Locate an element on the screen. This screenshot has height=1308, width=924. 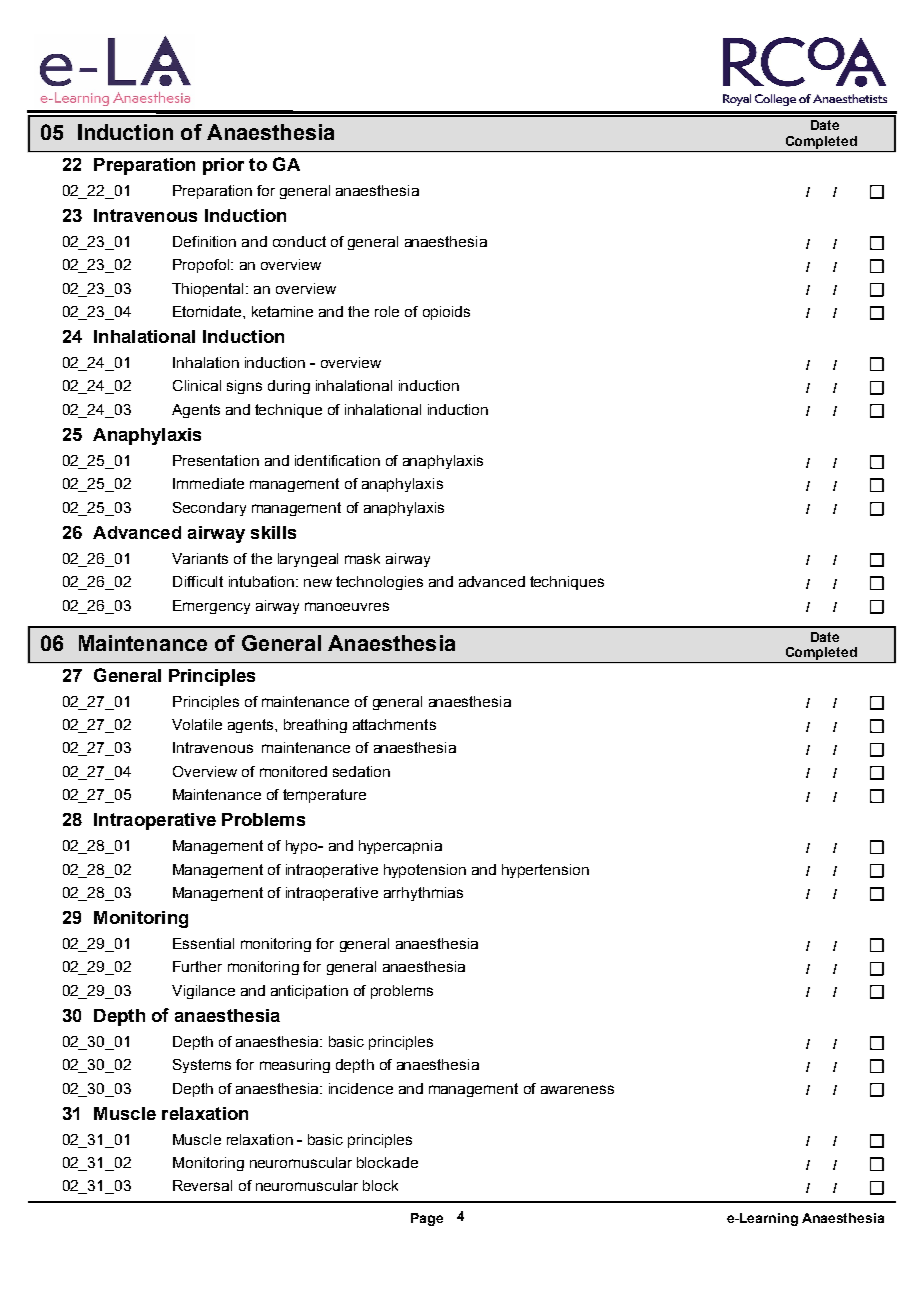
arrhythmias is located at coordinates (423, 894).
